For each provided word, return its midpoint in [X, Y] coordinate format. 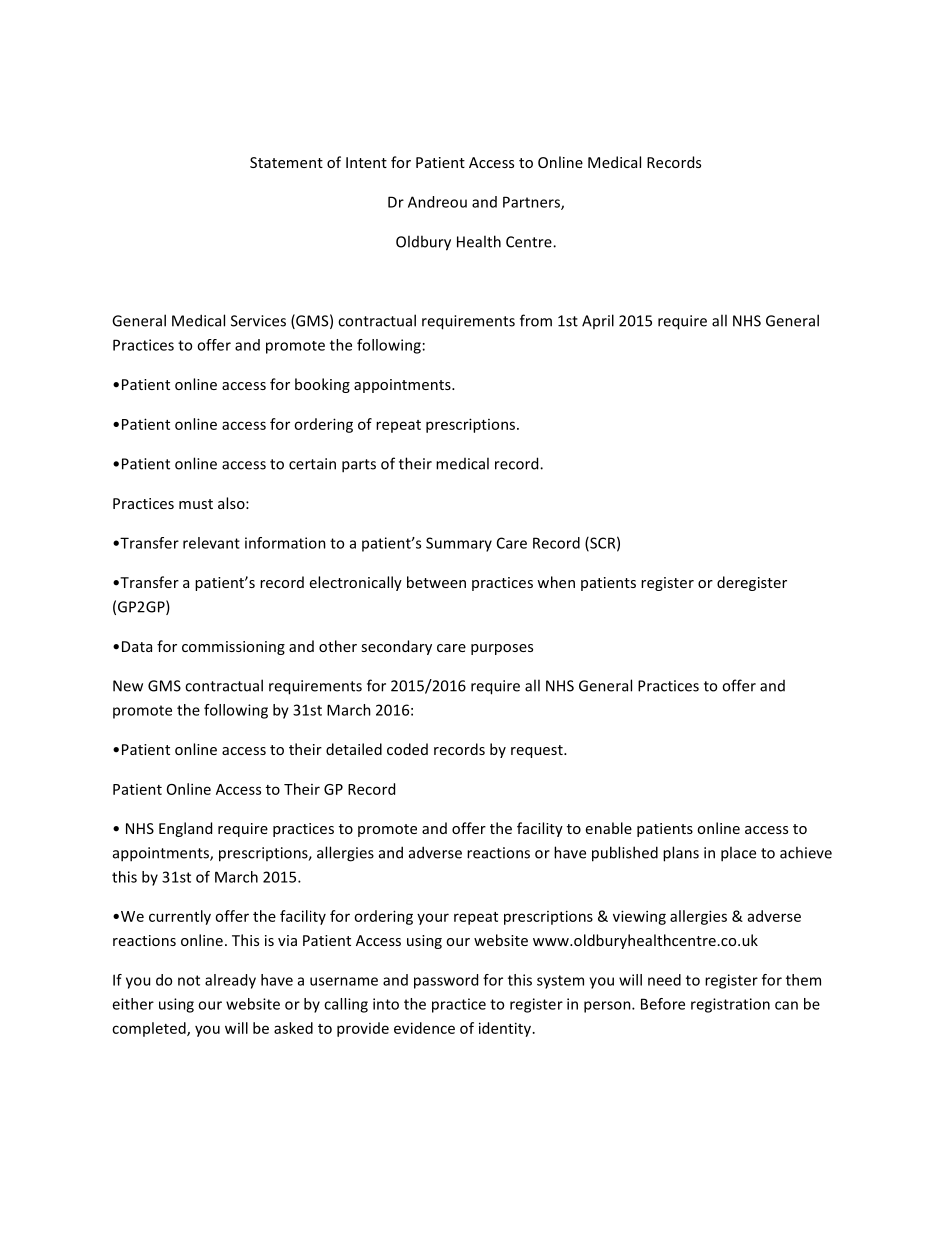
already [230, 981]
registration [730, 1005]
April [598, 321]
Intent [366, 162]
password [446, 981]
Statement [286, 162]
